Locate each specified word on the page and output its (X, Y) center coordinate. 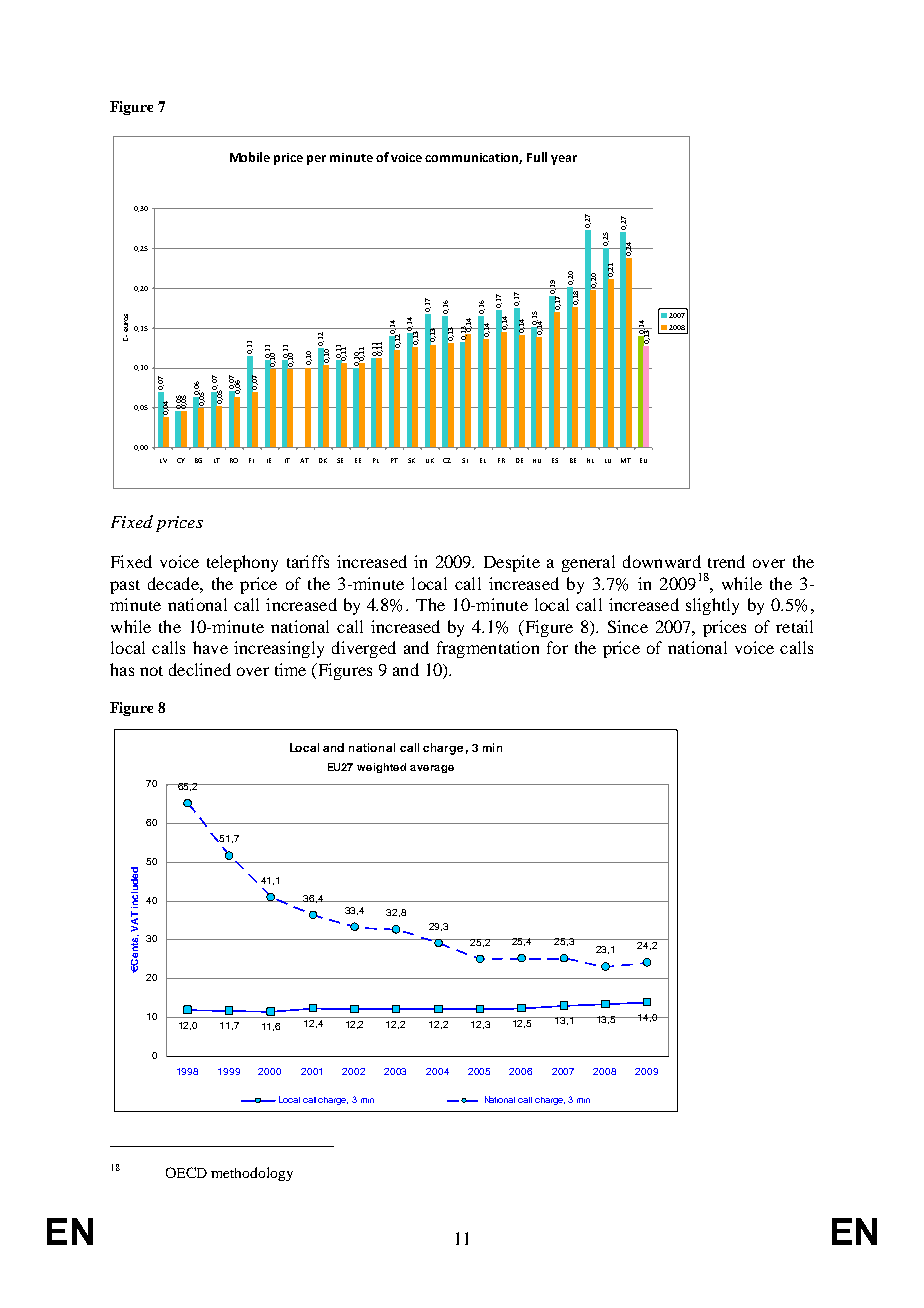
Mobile (250, 157)
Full (537, 157)
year (564, 160)
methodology (252, 1174)
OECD (186, 1172)
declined (200, 669)
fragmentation (488, 649)
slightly (712, 606)
